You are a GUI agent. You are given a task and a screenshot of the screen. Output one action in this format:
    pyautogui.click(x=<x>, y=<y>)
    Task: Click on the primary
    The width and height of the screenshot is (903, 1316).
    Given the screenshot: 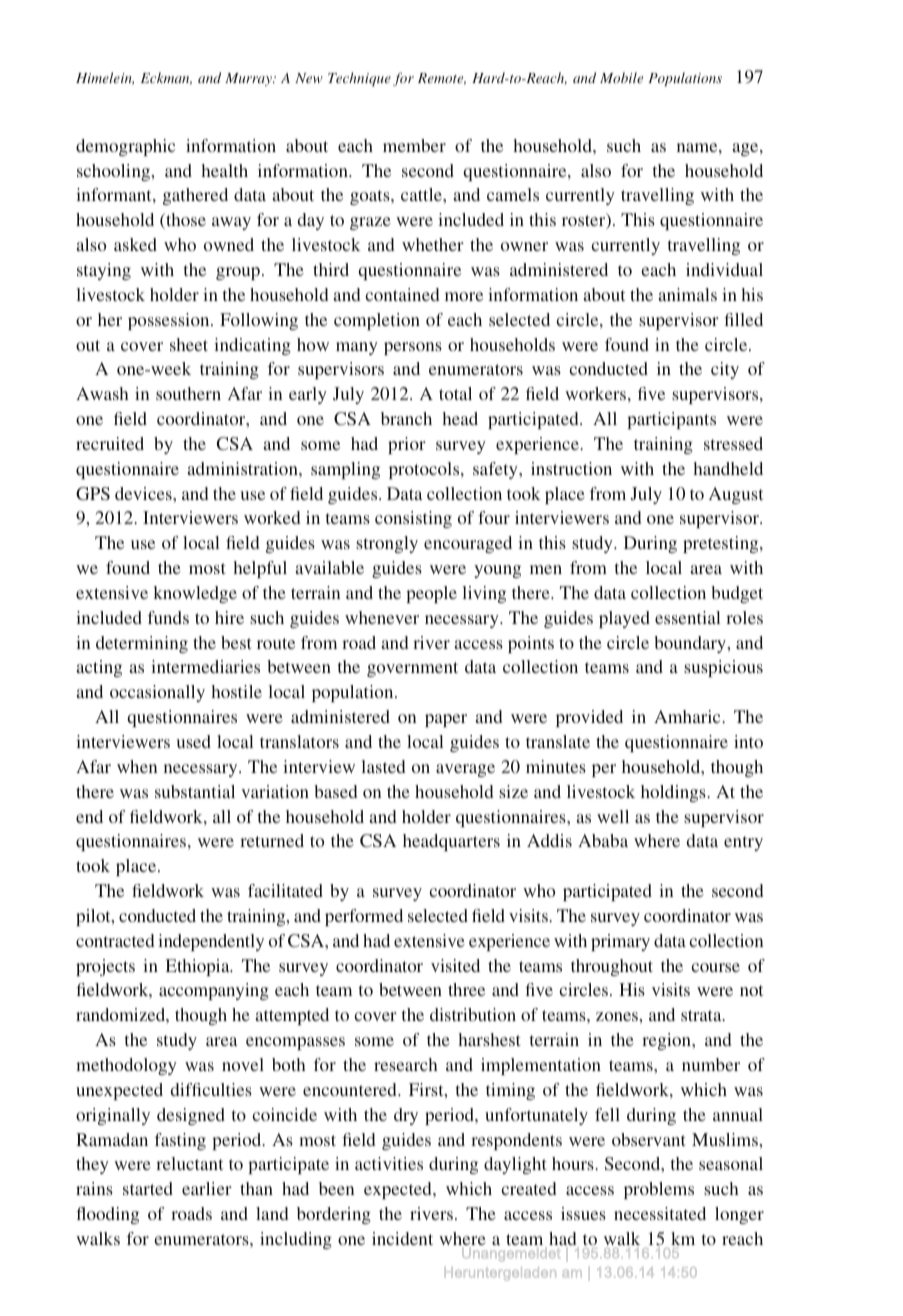 What is the action you would take?
    pyautogui.click(x=620, y=942)
